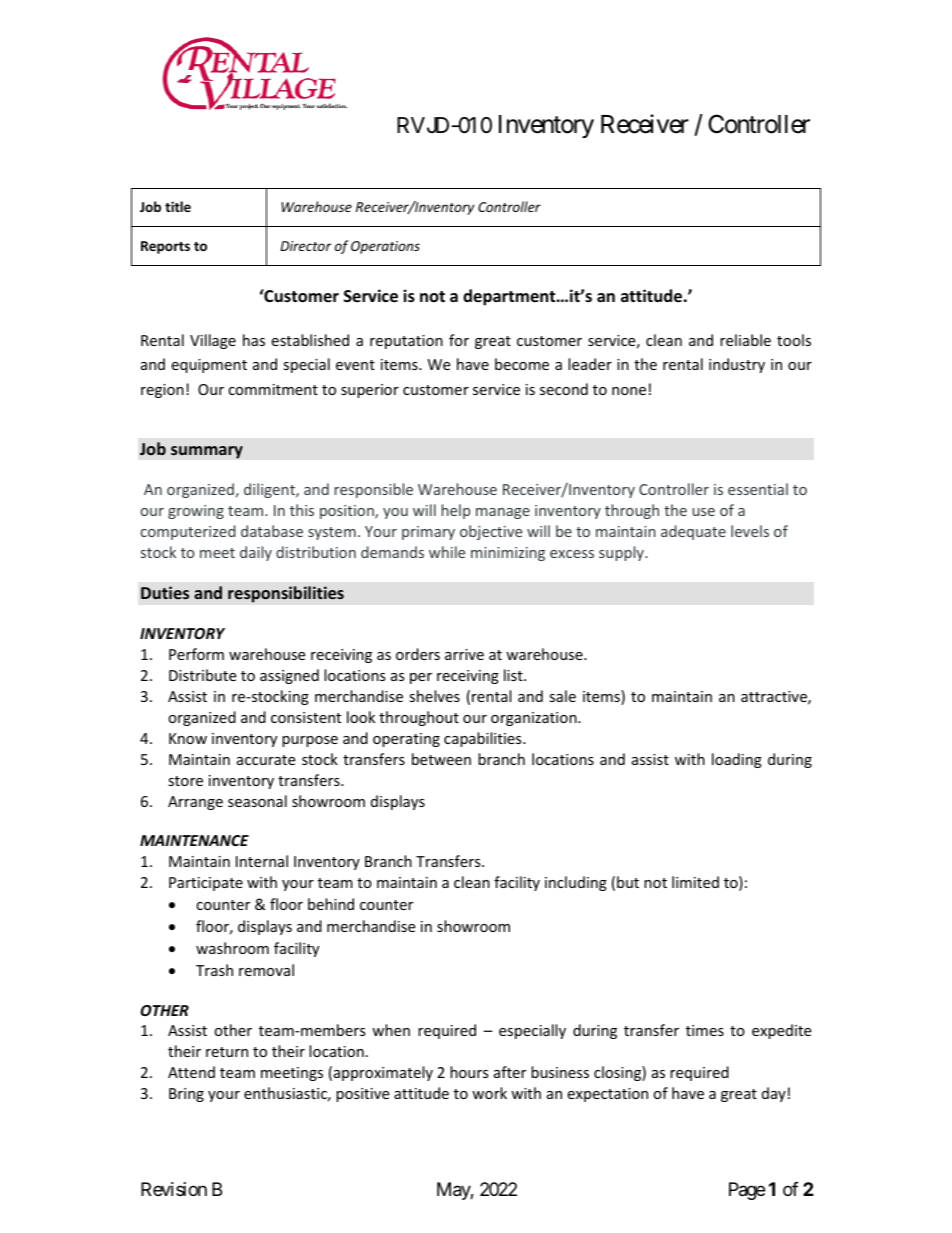 The image size is (952, 1233). Describe the element at coordinates (385, 247) in the document. I see `Operations` at that location.
